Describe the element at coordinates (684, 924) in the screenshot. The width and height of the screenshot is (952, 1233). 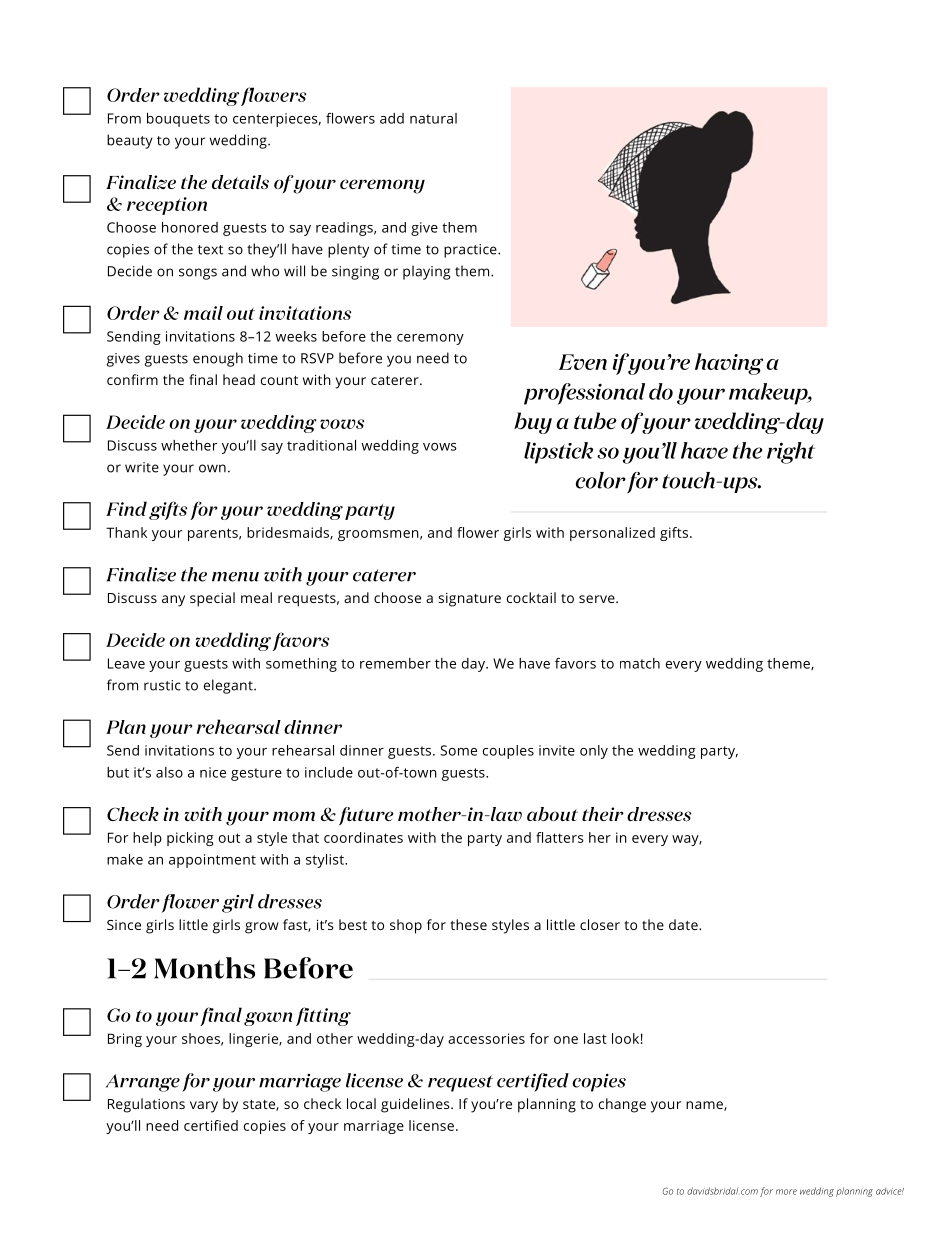
I see `date` at that location.
